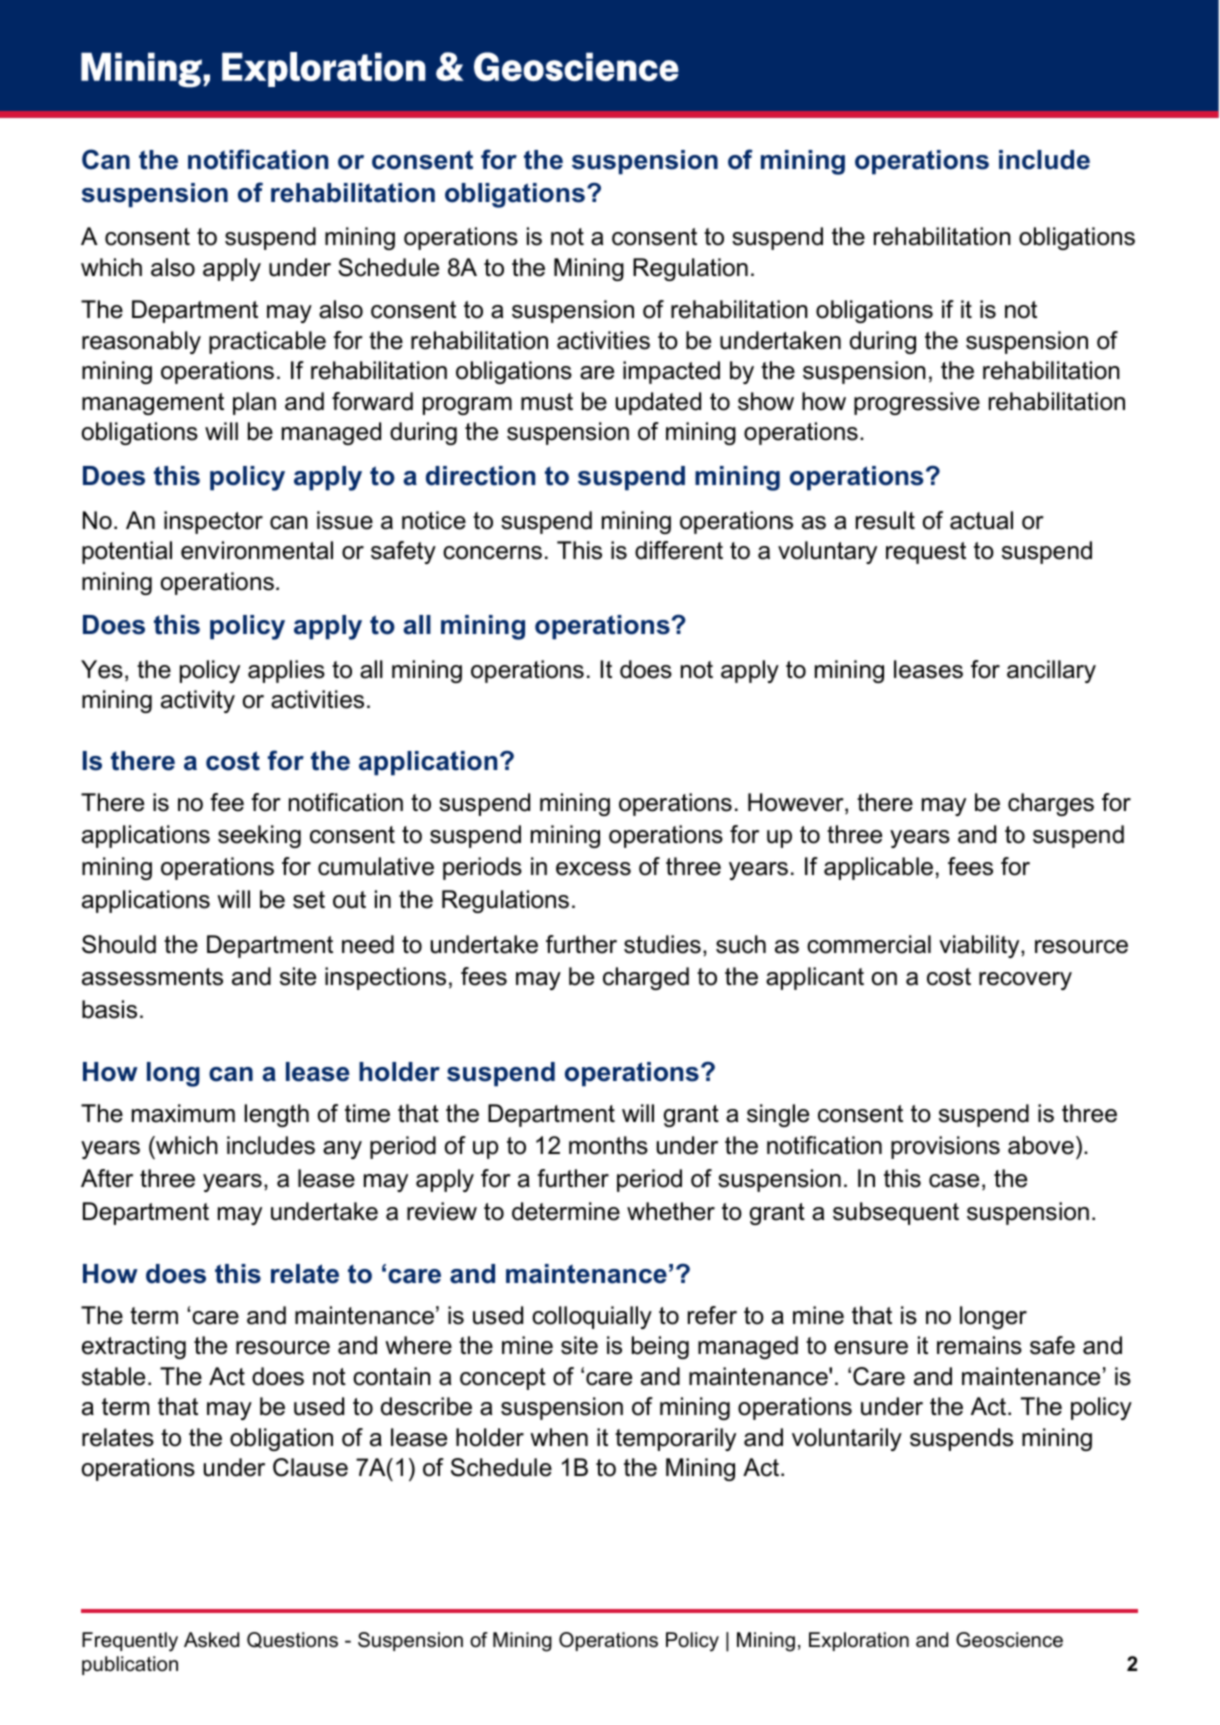 Image resolution: width=1220 pixels, height=1725 pixels. I want to click on seeking, so click(259, 836).
